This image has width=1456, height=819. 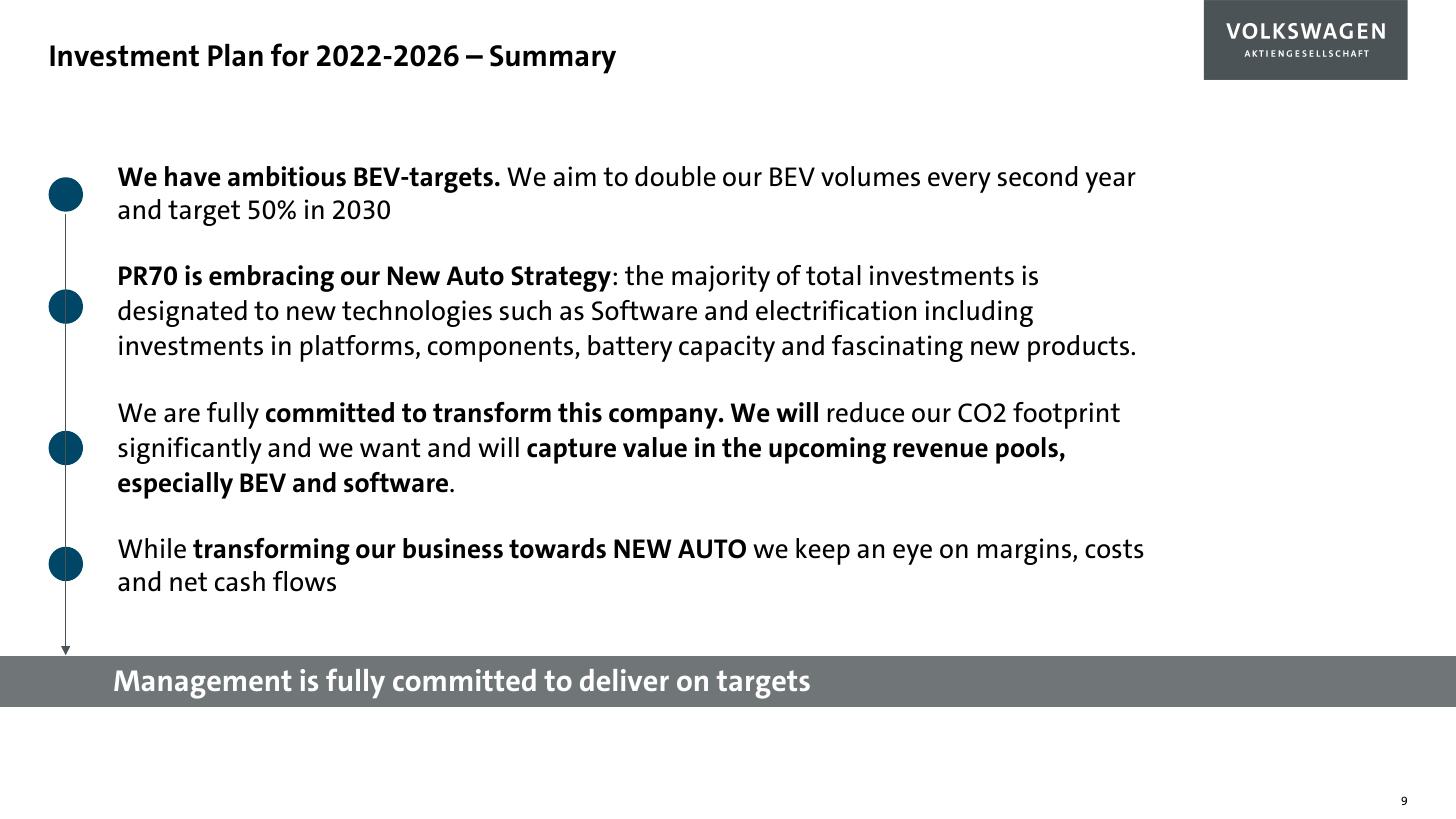 I want to click on eye, so click(x=912, y=554).
